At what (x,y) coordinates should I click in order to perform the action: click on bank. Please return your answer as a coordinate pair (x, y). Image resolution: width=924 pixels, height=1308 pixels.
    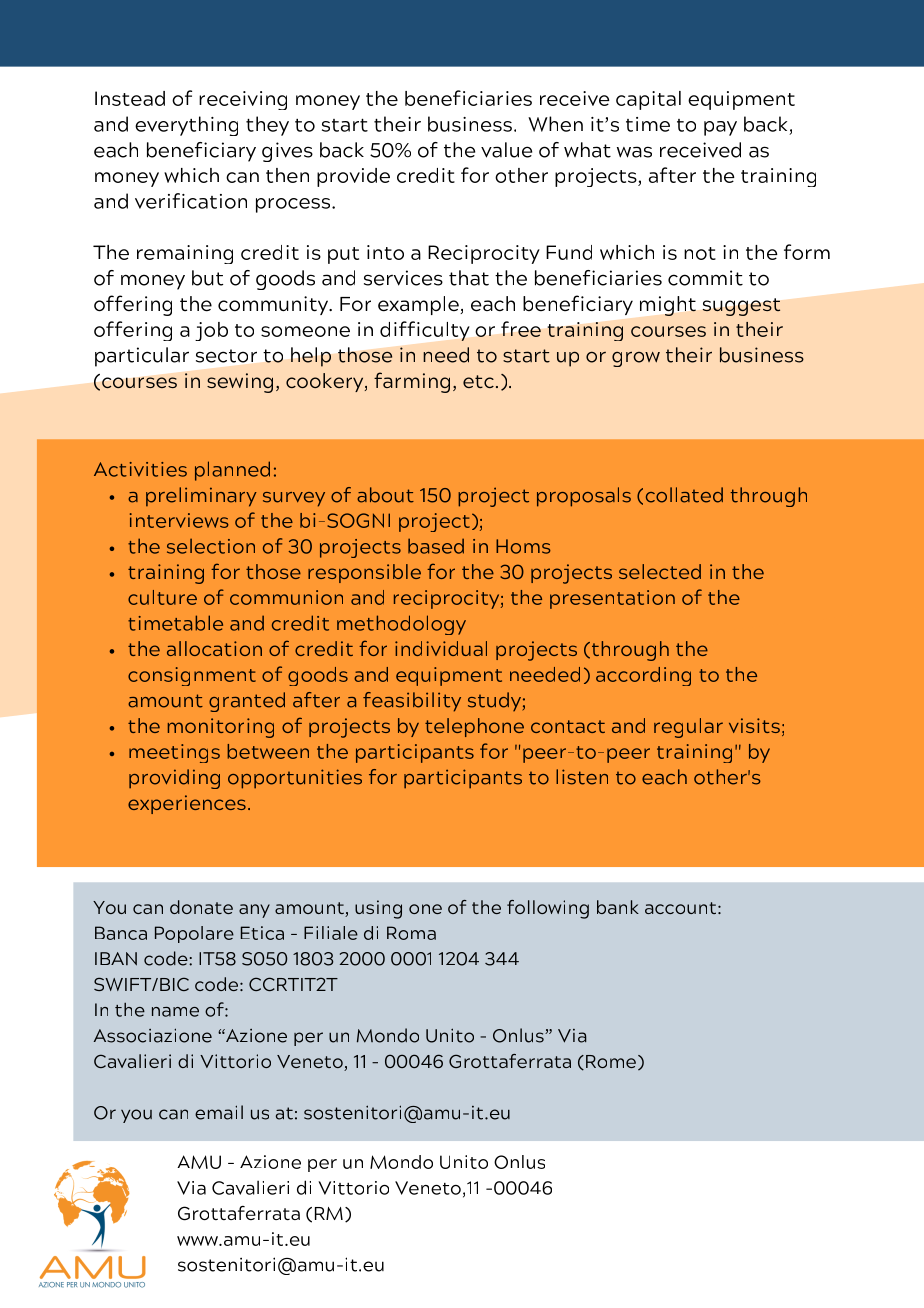
    Looking at the image, I should click on (618, 907).
